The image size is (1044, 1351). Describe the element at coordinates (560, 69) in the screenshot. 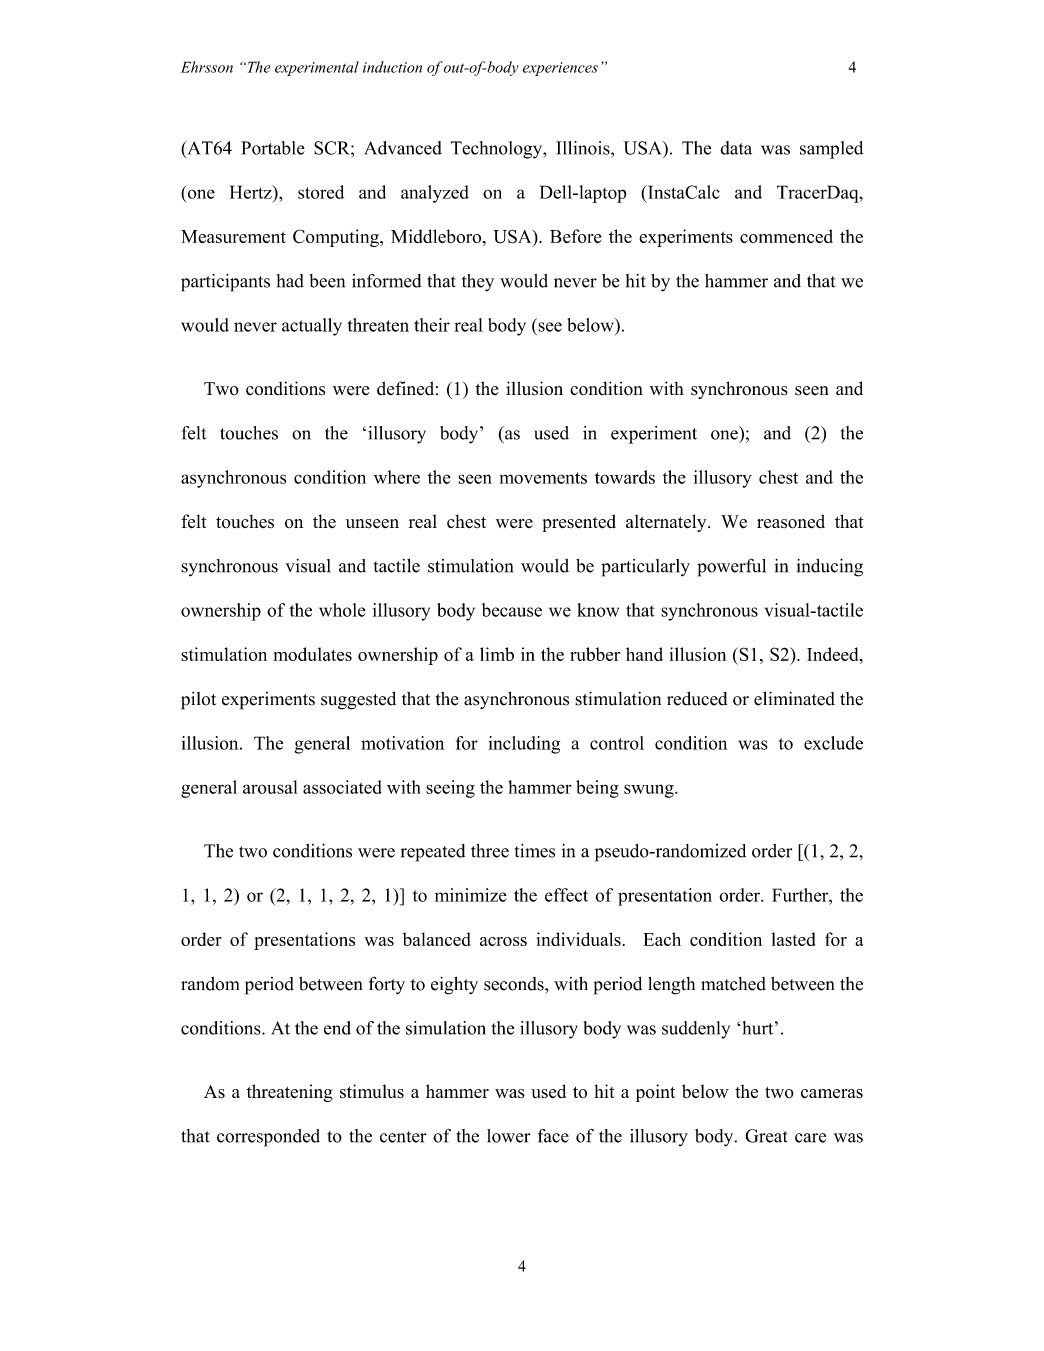

I see `experiences` at that location.
